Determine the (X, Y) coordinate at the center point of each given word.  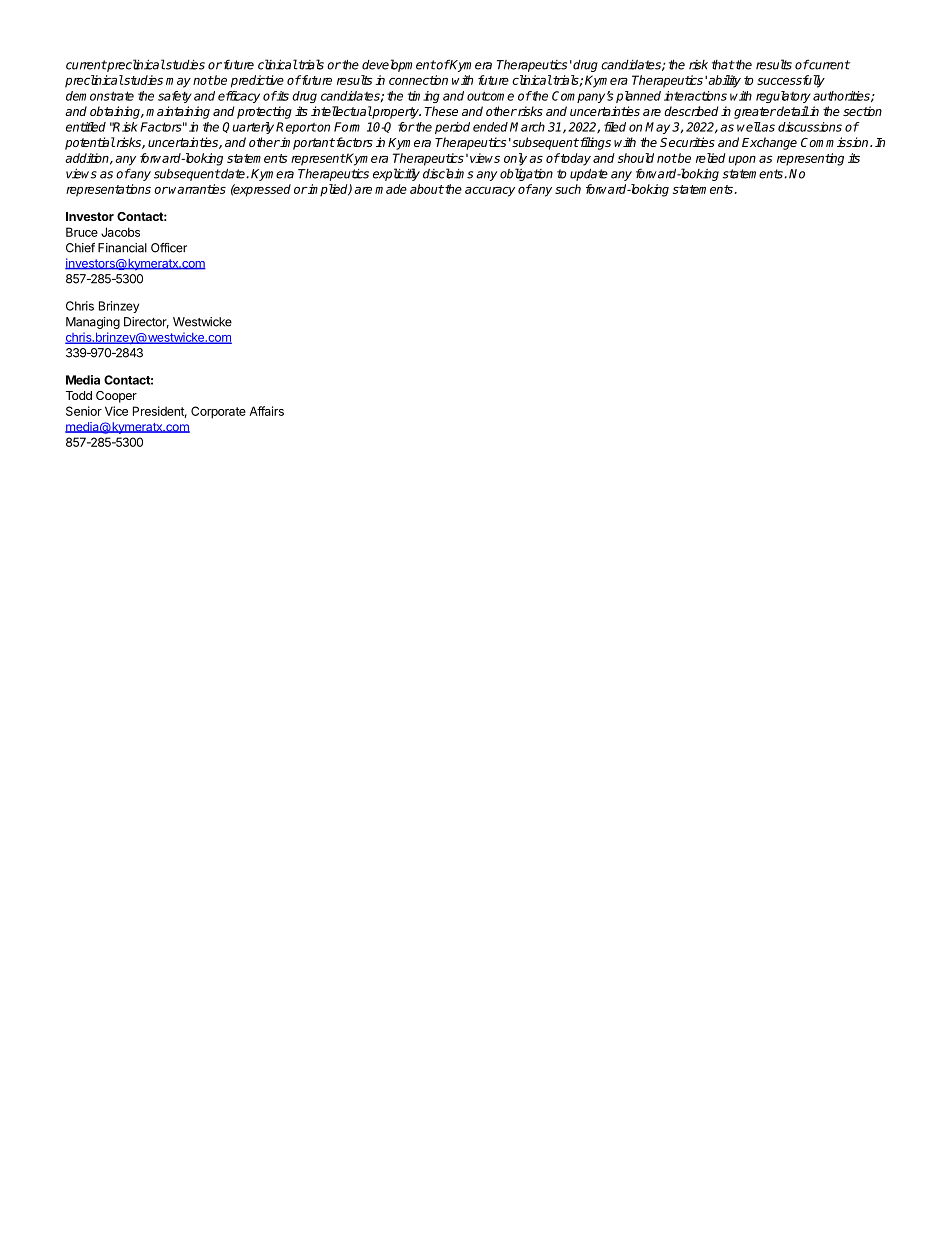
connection (418, 80)
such (568, 189)
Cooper (116, 397)
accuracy (490, 192)
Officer (169, 248)
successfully (791, 81)
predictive (257, 81)
